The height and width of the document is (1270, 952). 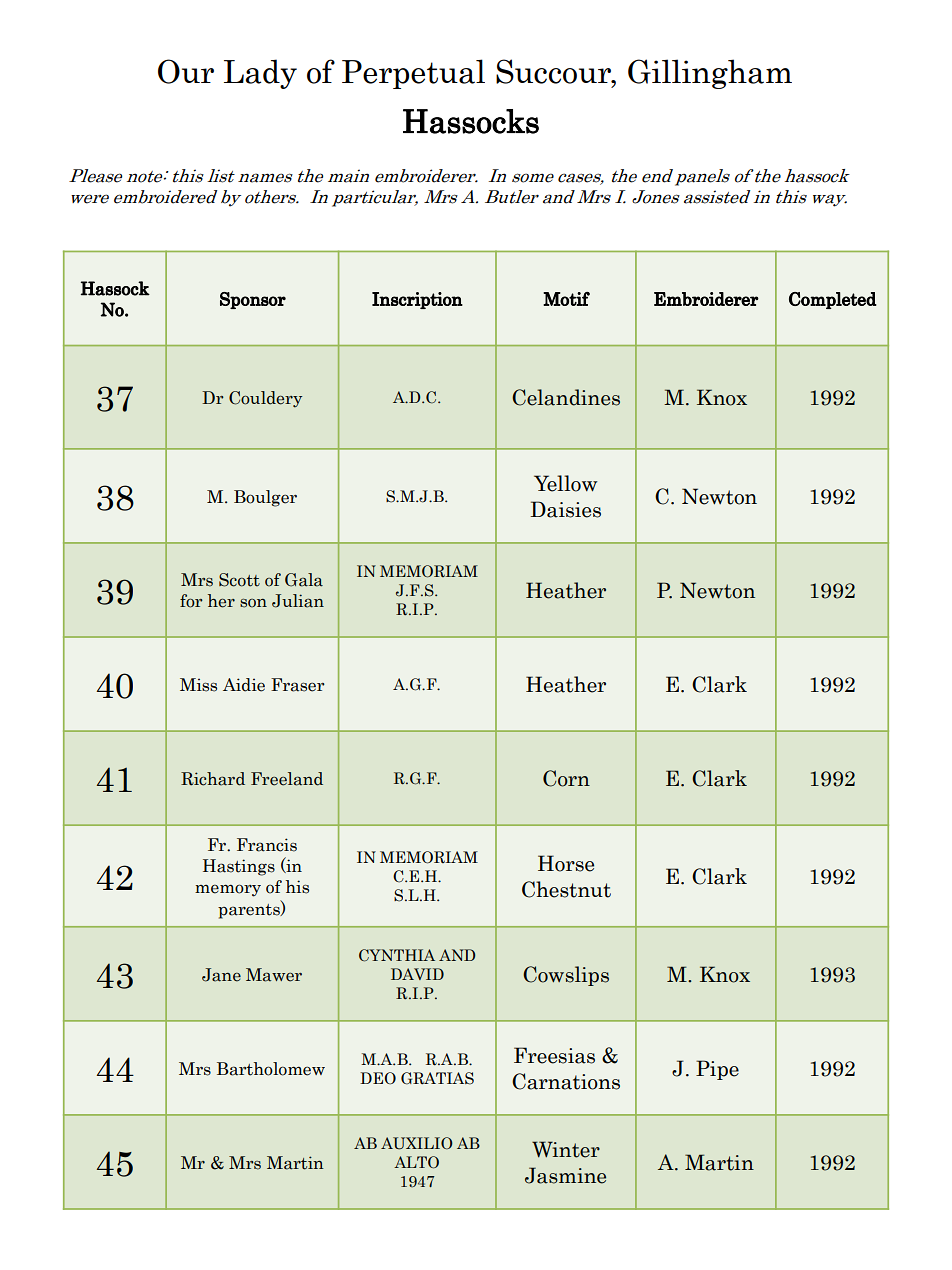 I want to click on Corn, so click(x=566, y=778).
